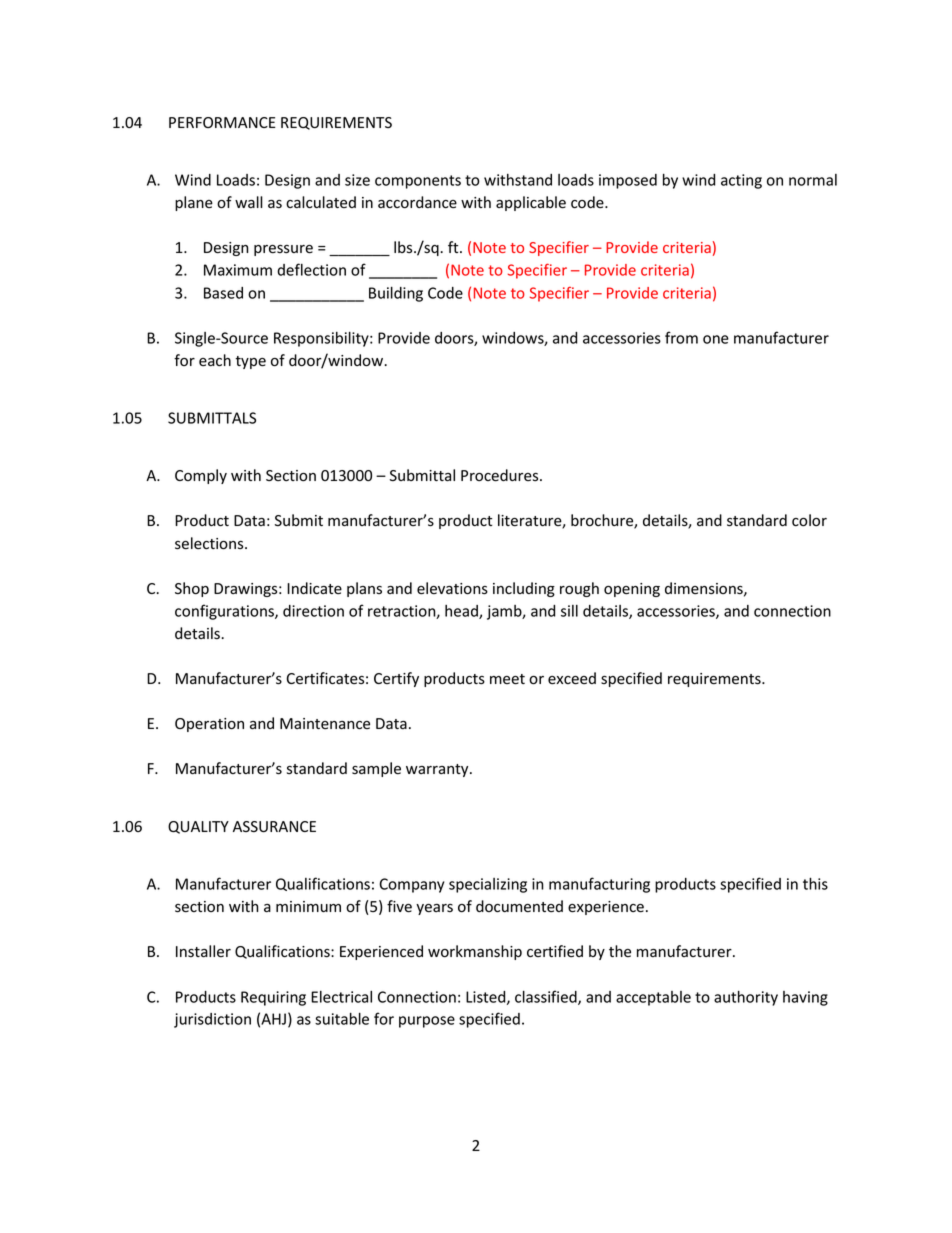 This screenshot has height=1233, width=952. Describe the element at coordinates (681, 337) in the screenshot. I see `from` at that location.
